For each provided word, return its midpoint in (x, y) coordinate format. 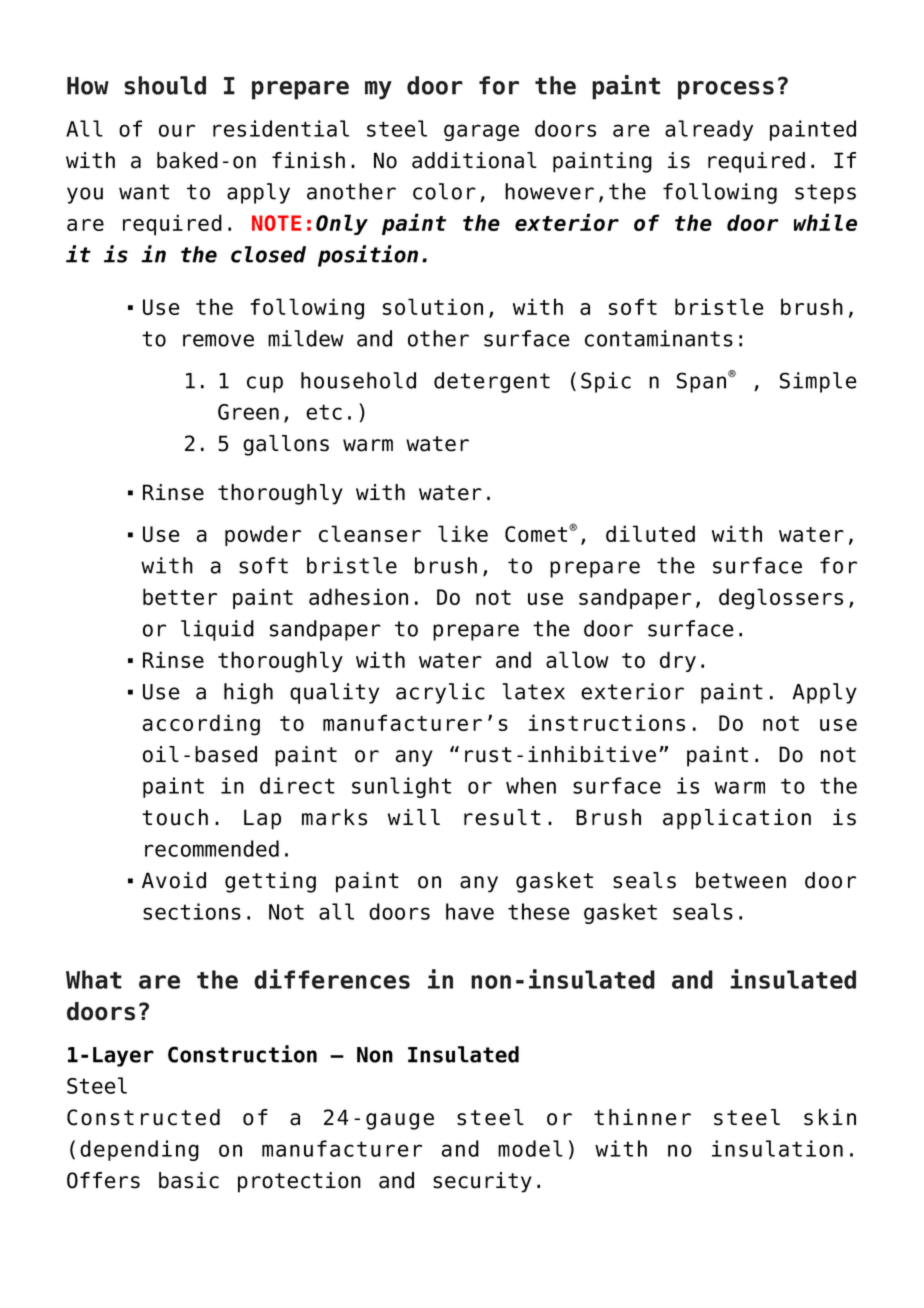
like (463, 533)
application (737, 819)
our (177, 130)
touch (175, 817)
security (482, 1182)
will (414, 817)
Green (248, 412)
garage (481, 132)
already (709, 130)
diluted (650, 533)
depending (139, 1150)
